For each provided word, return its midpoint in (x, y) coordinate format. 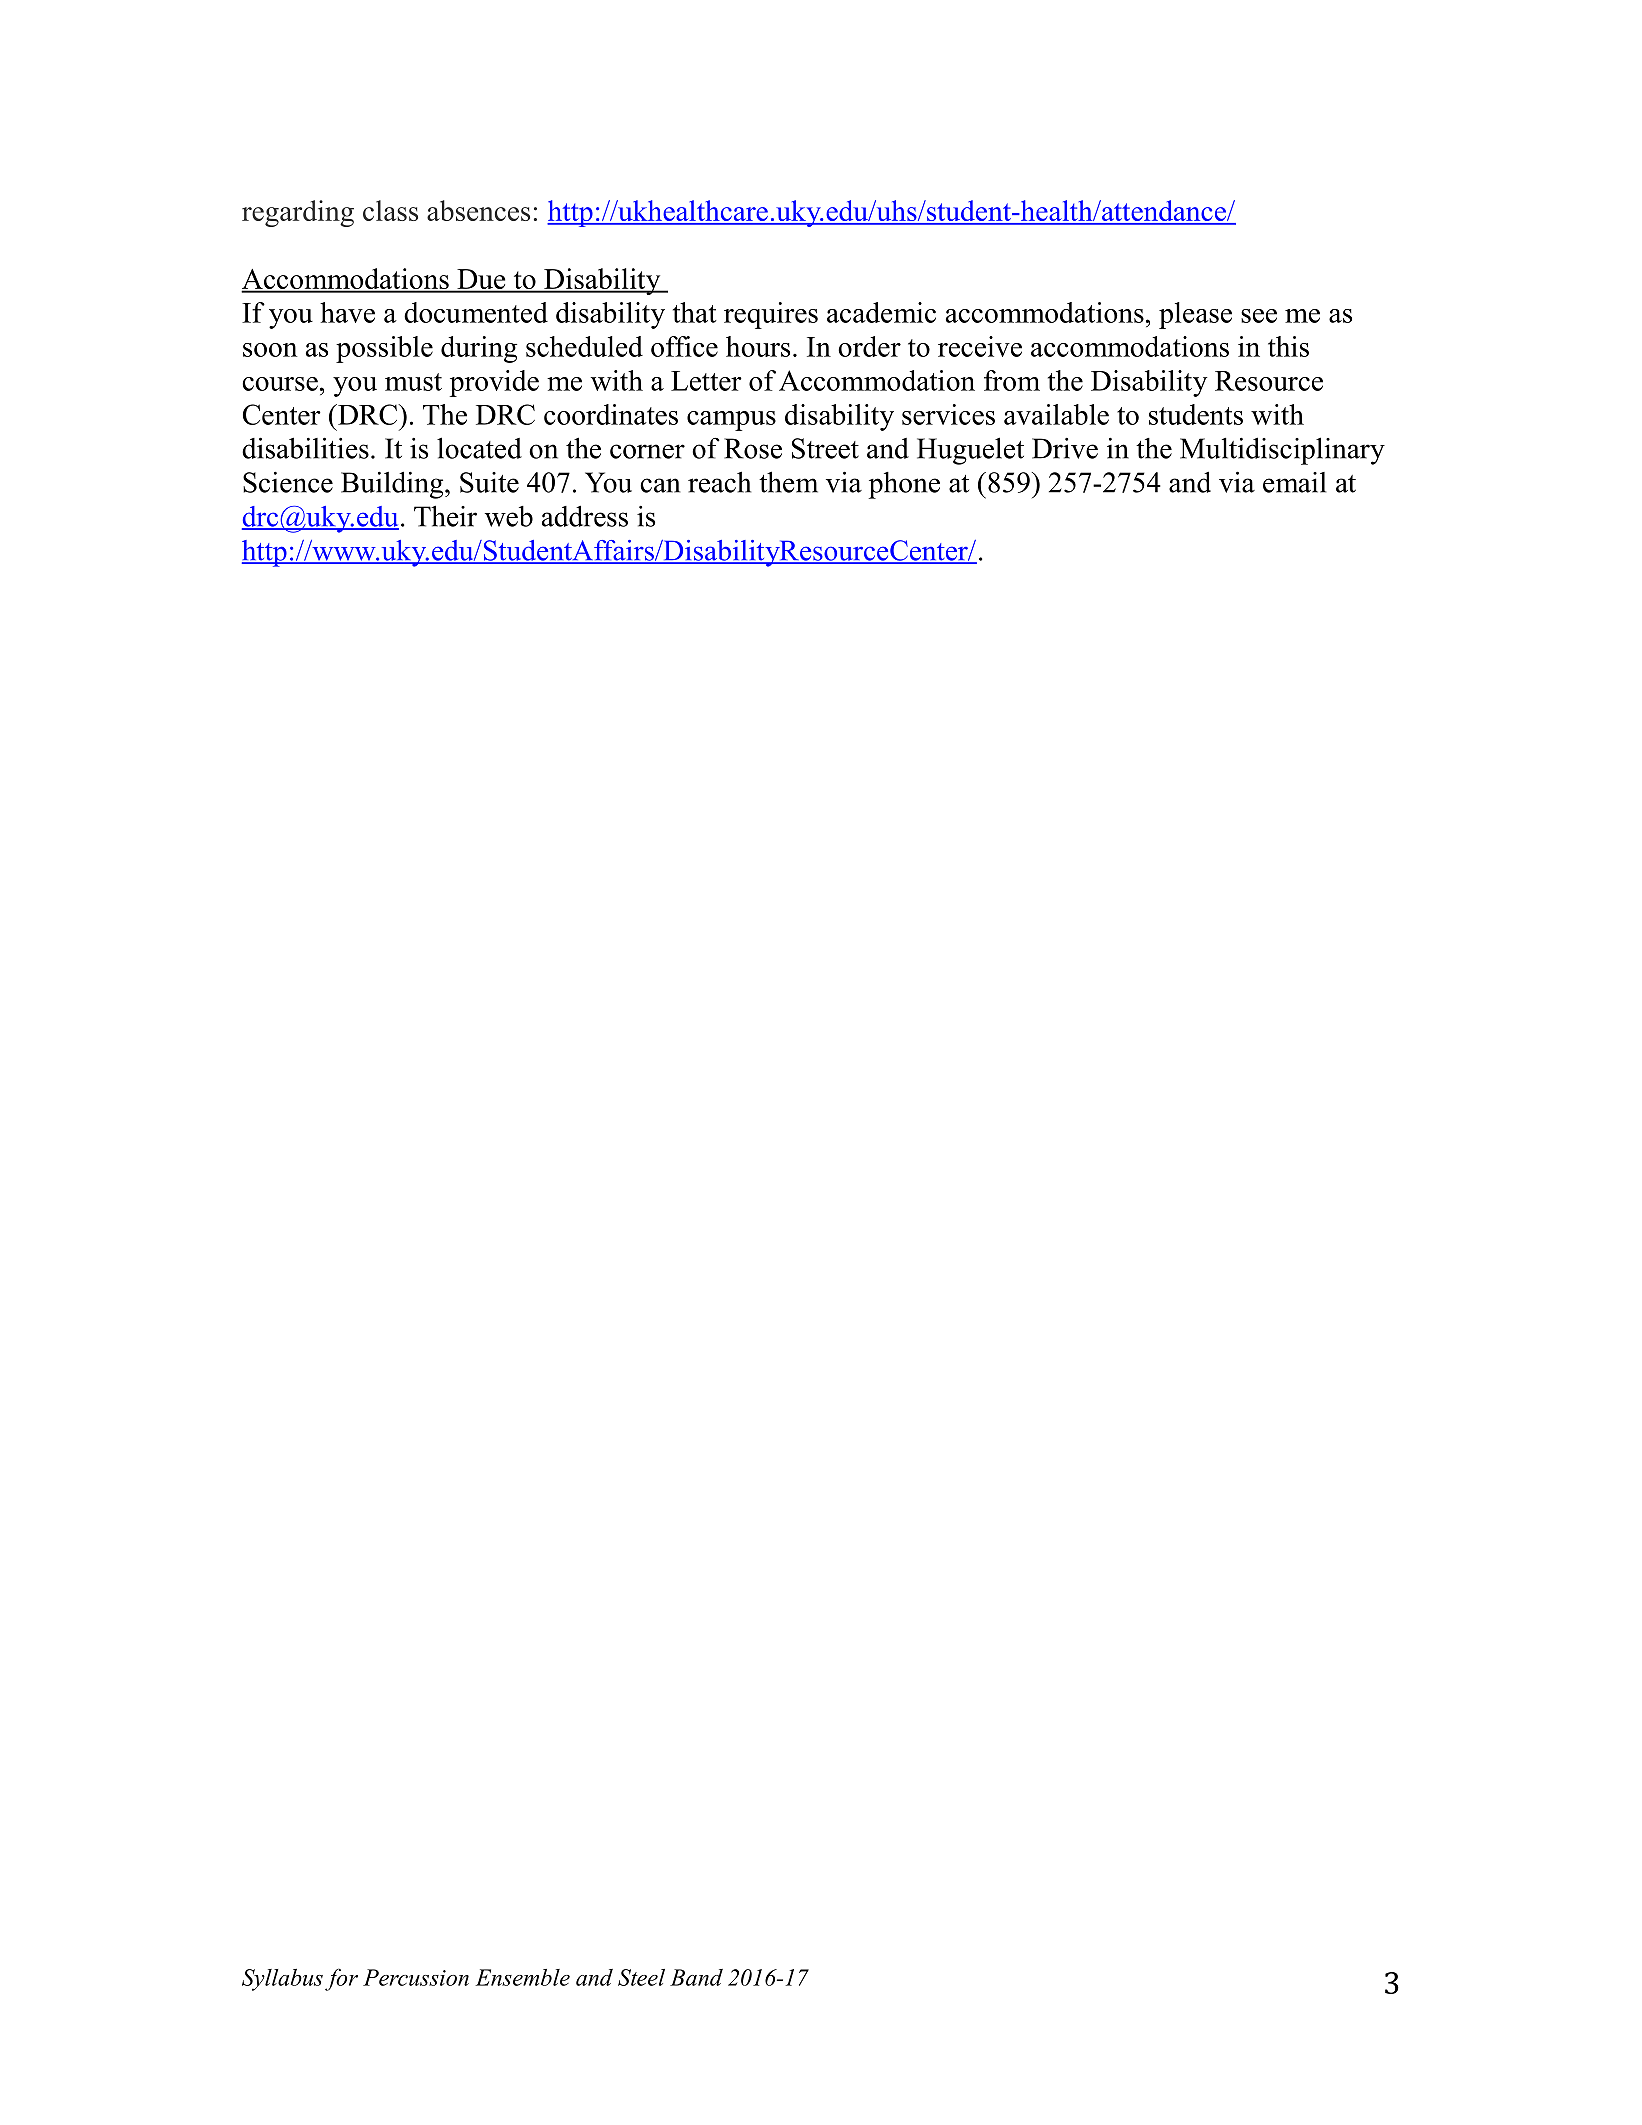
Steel (641, 1977)
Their (445, 516)
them (788, 482)
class (390, 210)
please (1195, 315)
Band (696, 1977)
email (1294, 482)
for (341, 1979)
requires (771, 315)
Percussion (416, 1977)
